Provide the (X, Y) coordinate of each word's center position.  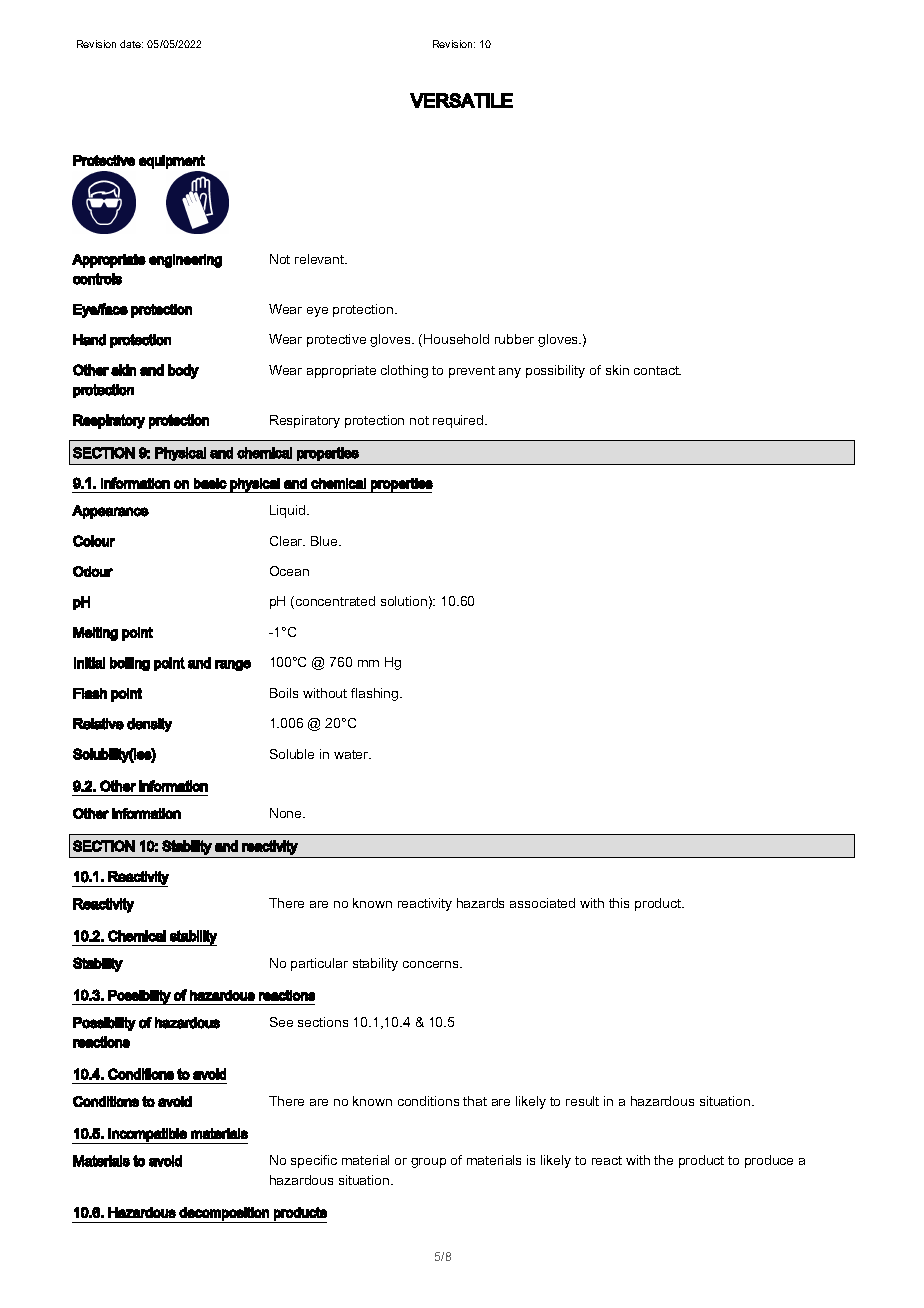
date (131, 44)
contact (657, 370)
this (619, 903)
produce (769, 1161)
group (428, 1163)
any (510, 373)
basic (210, 483)
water (352, 754)
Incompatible (148, 1136)
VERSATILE (461, 100)
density (149, 725)
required (459, 421)
